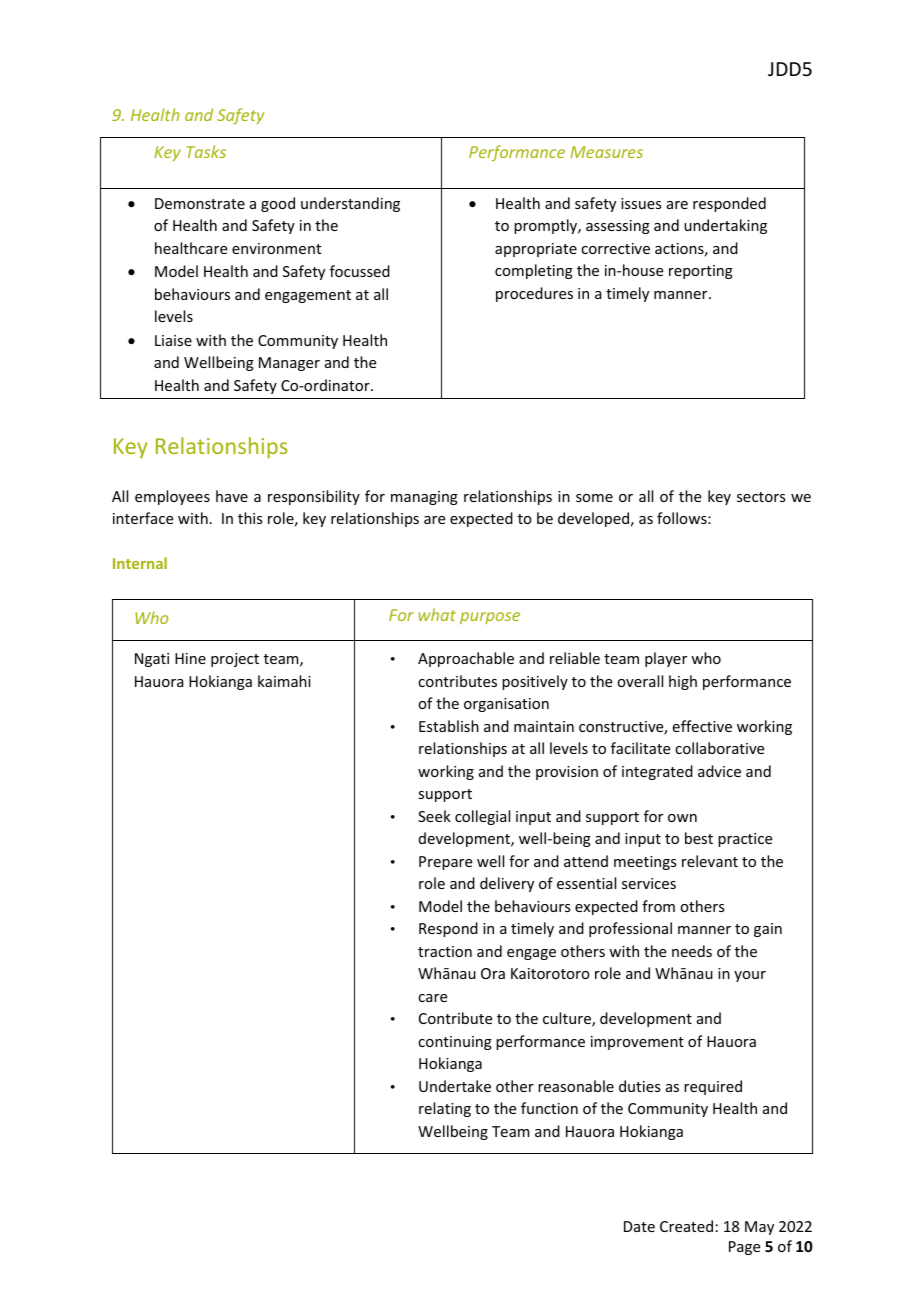 This screenshot has height=1307, width=924. Describe the element at coordinates (200, 203) in the screenshot. I see `Demonstrate` at that location.
